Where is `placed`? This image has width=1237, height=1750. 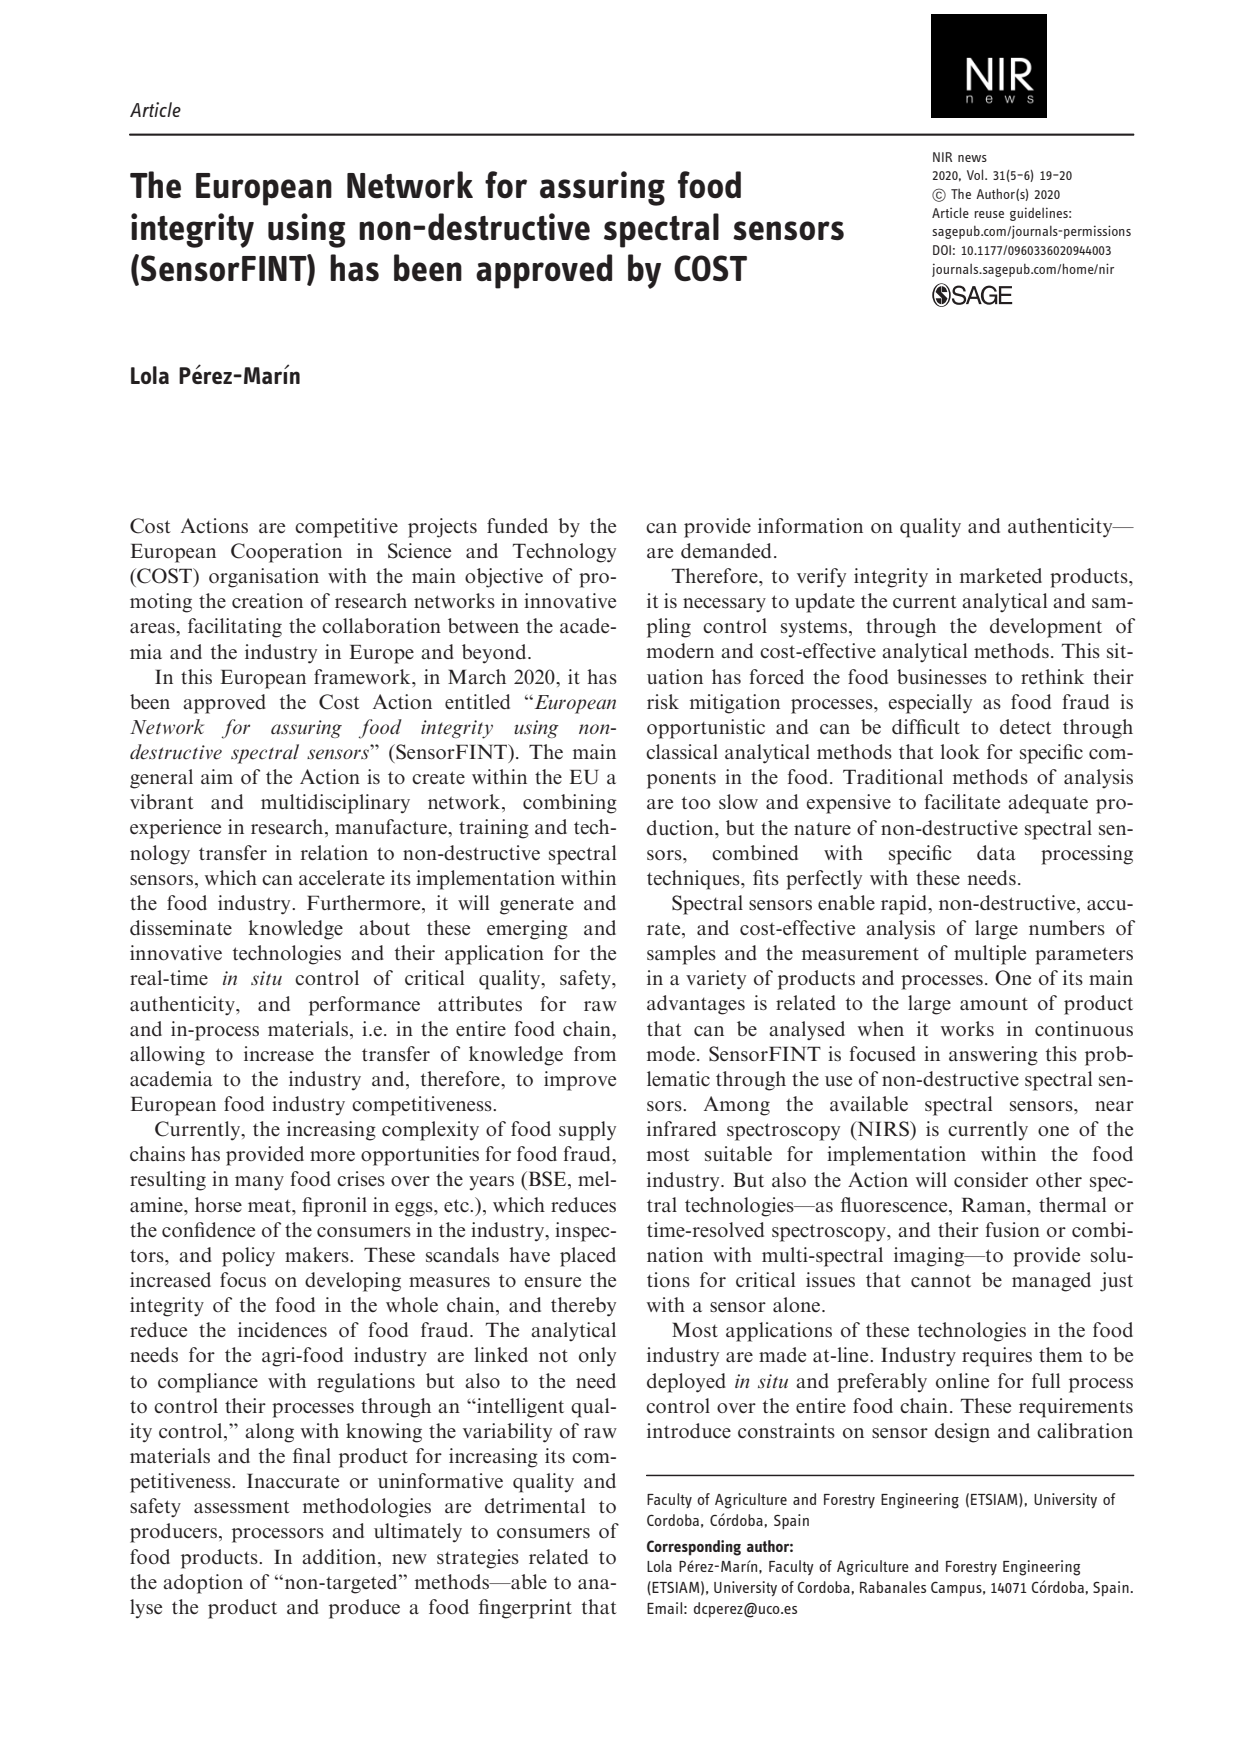
placed is located at coordinates (588, 1257).
